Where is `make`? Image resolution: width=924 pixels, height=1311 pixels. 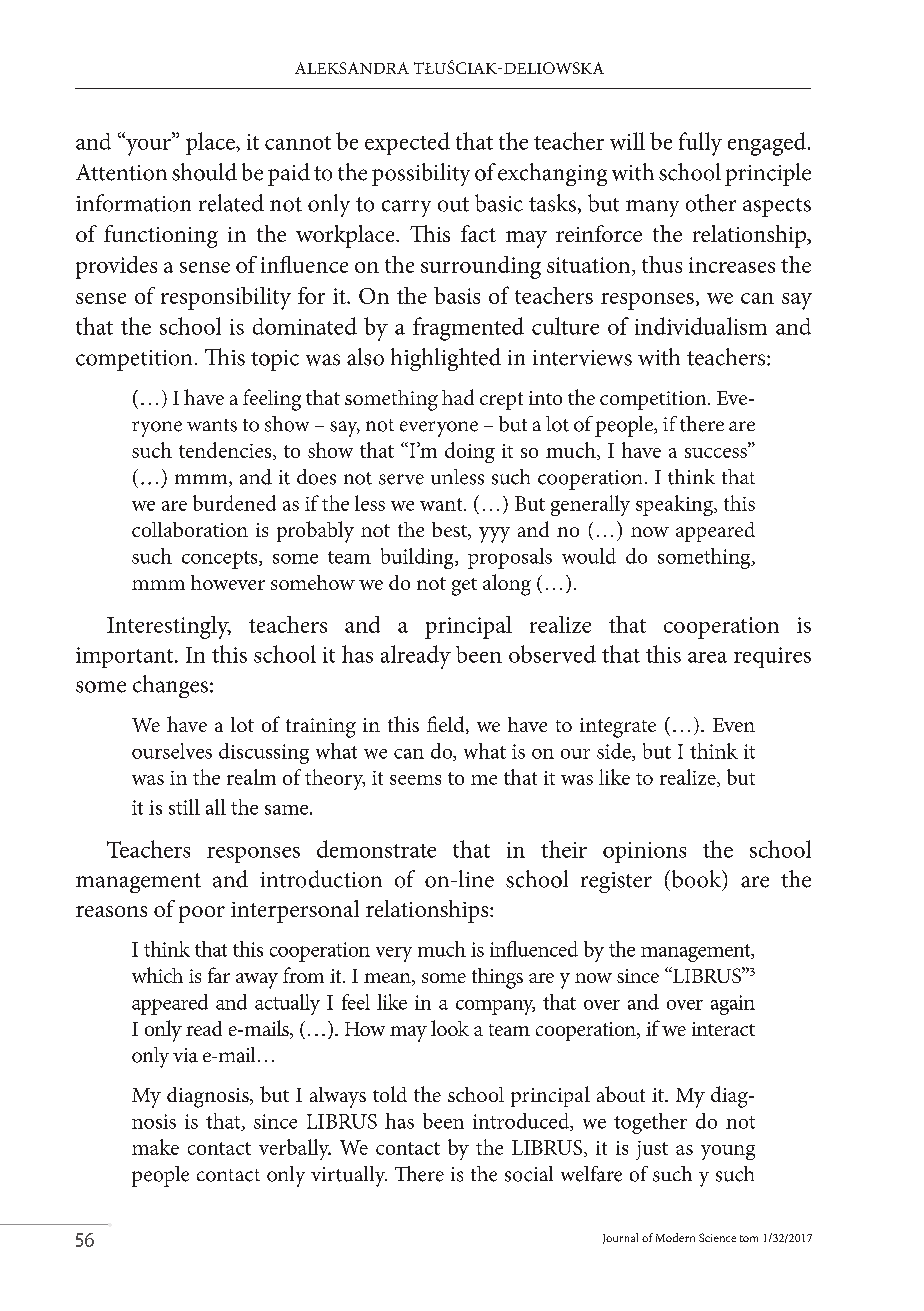
make is located at coordinates (155, 1147).
